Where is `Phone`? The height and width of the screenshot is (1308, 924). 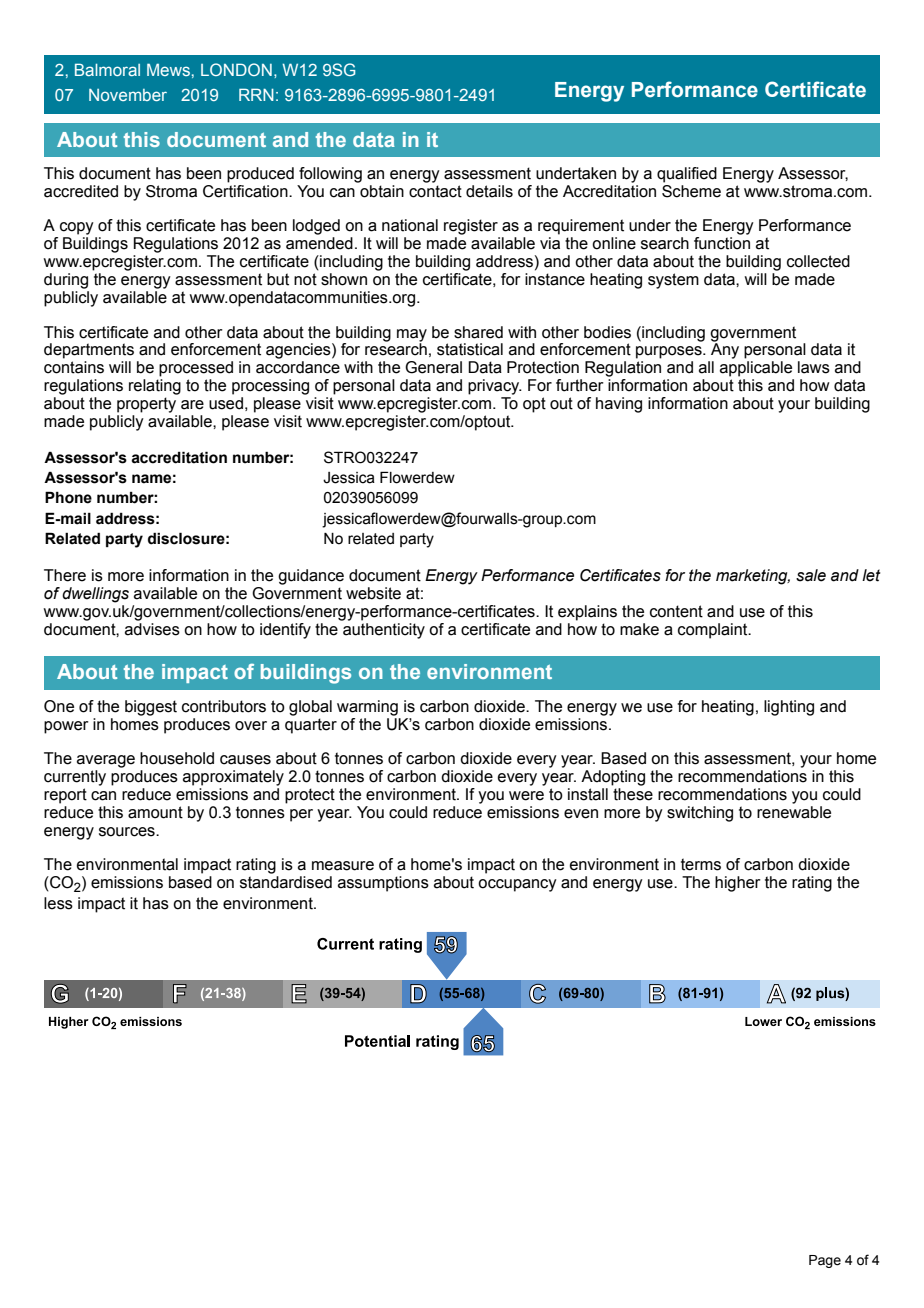 Phone is located at coordinates (68, 497).
